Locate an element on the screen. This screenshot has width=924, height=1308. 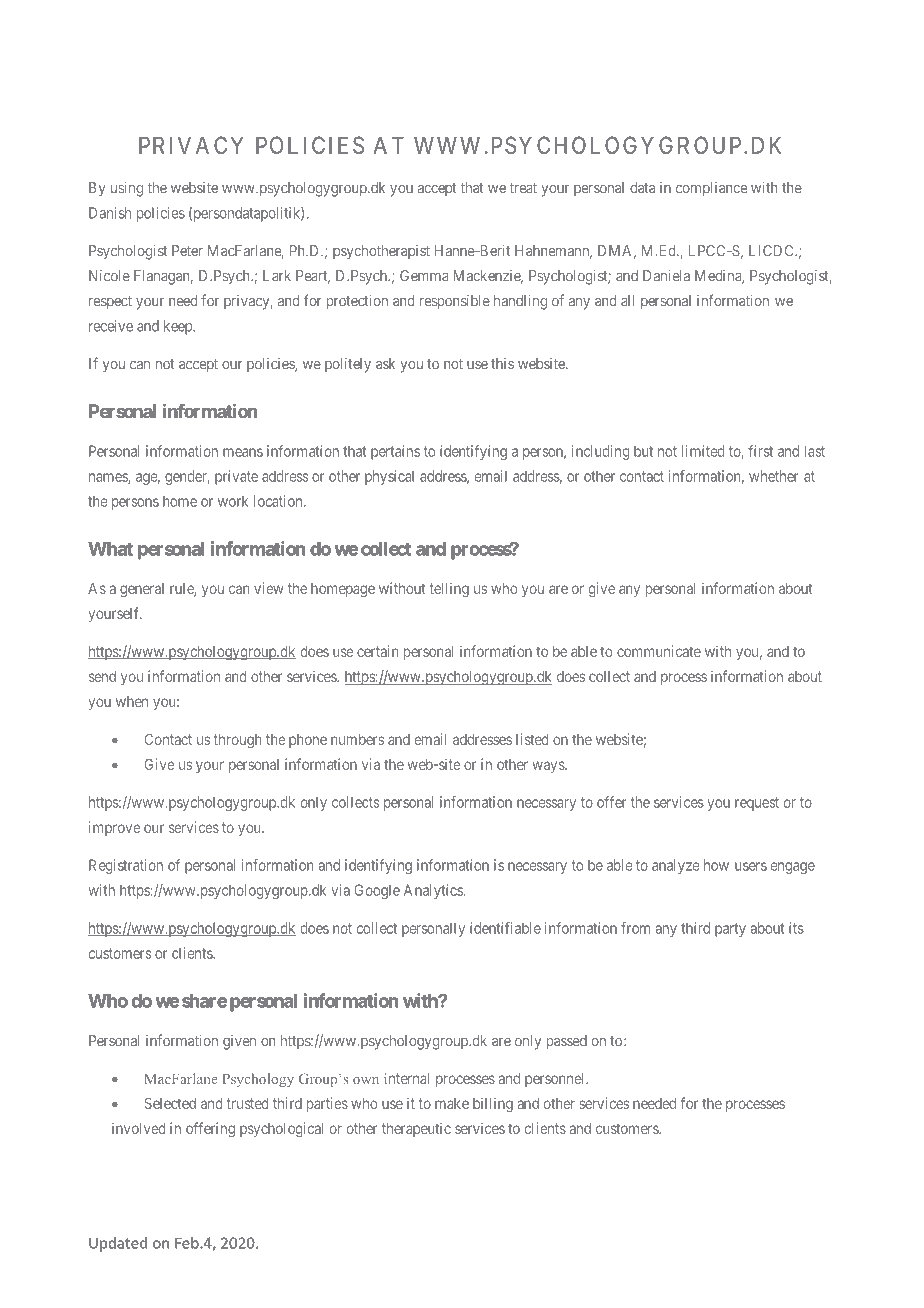
private is located at coordinates (236, 477).
